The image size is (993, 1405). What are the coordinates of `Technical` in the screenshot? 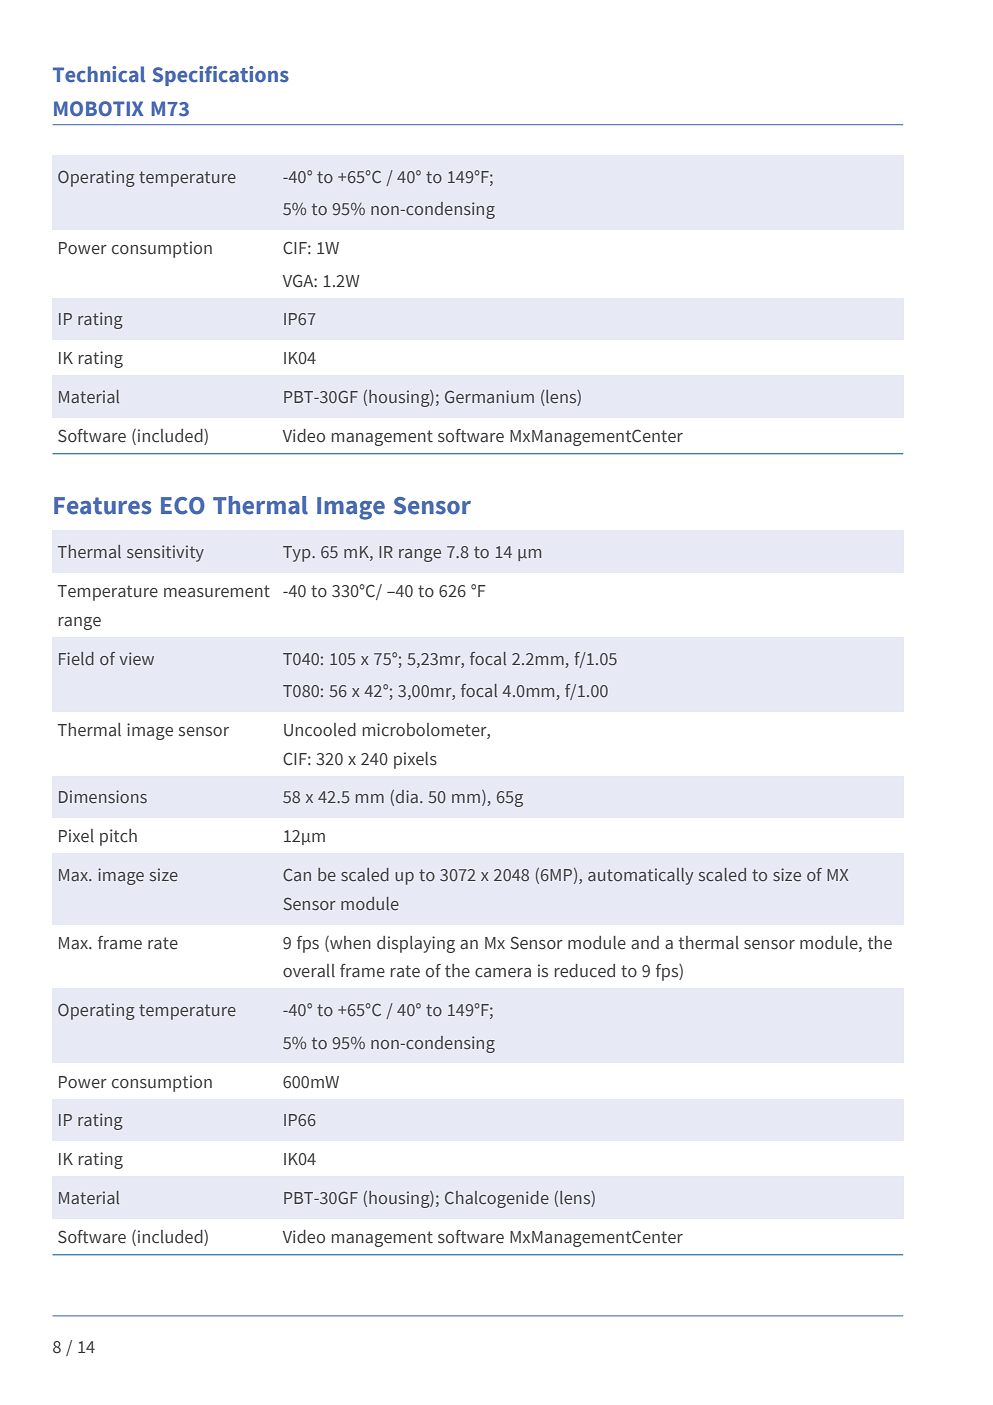 It's located at (99, 74).
